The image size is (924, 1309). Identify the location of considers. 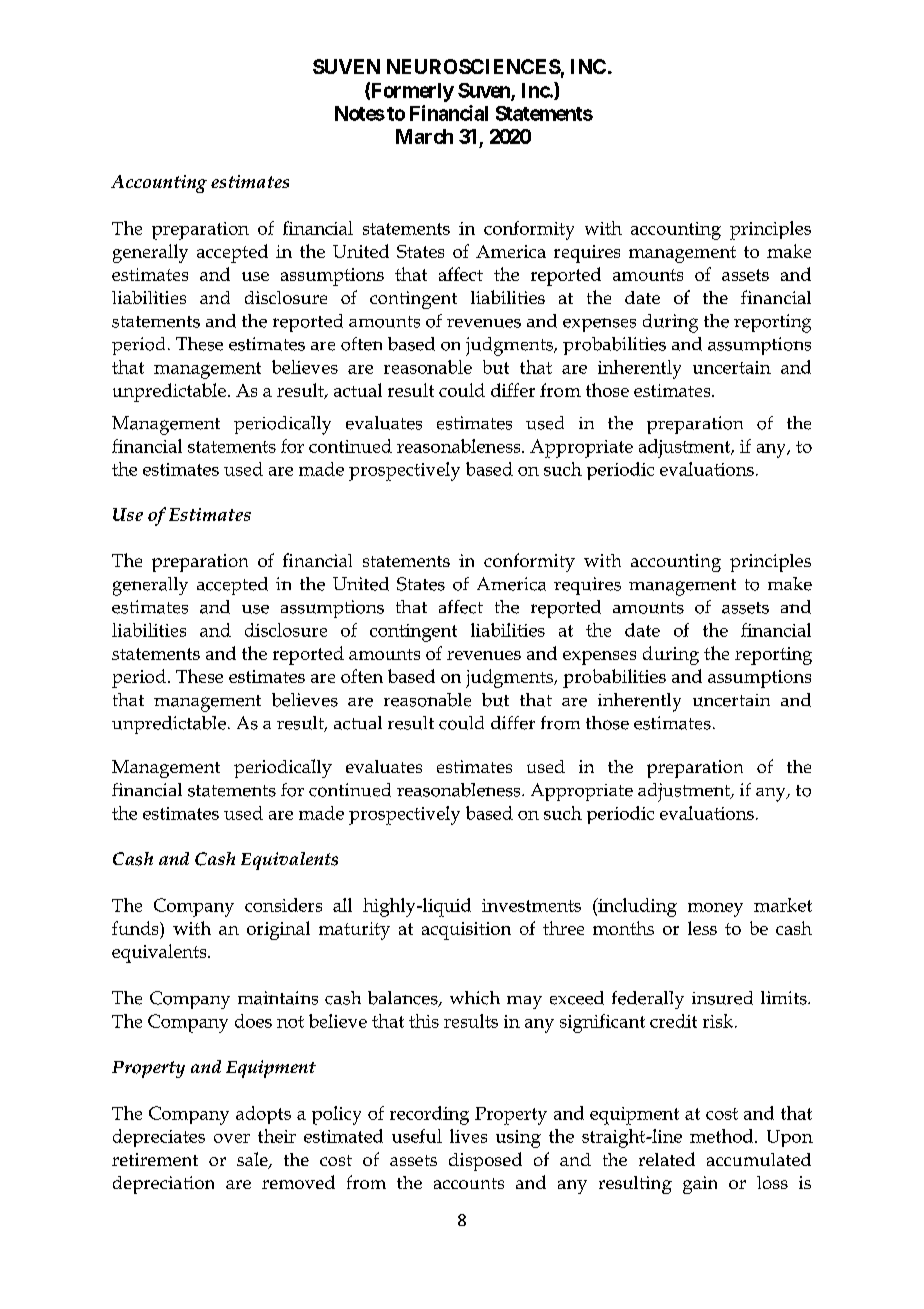
(283, 905).
